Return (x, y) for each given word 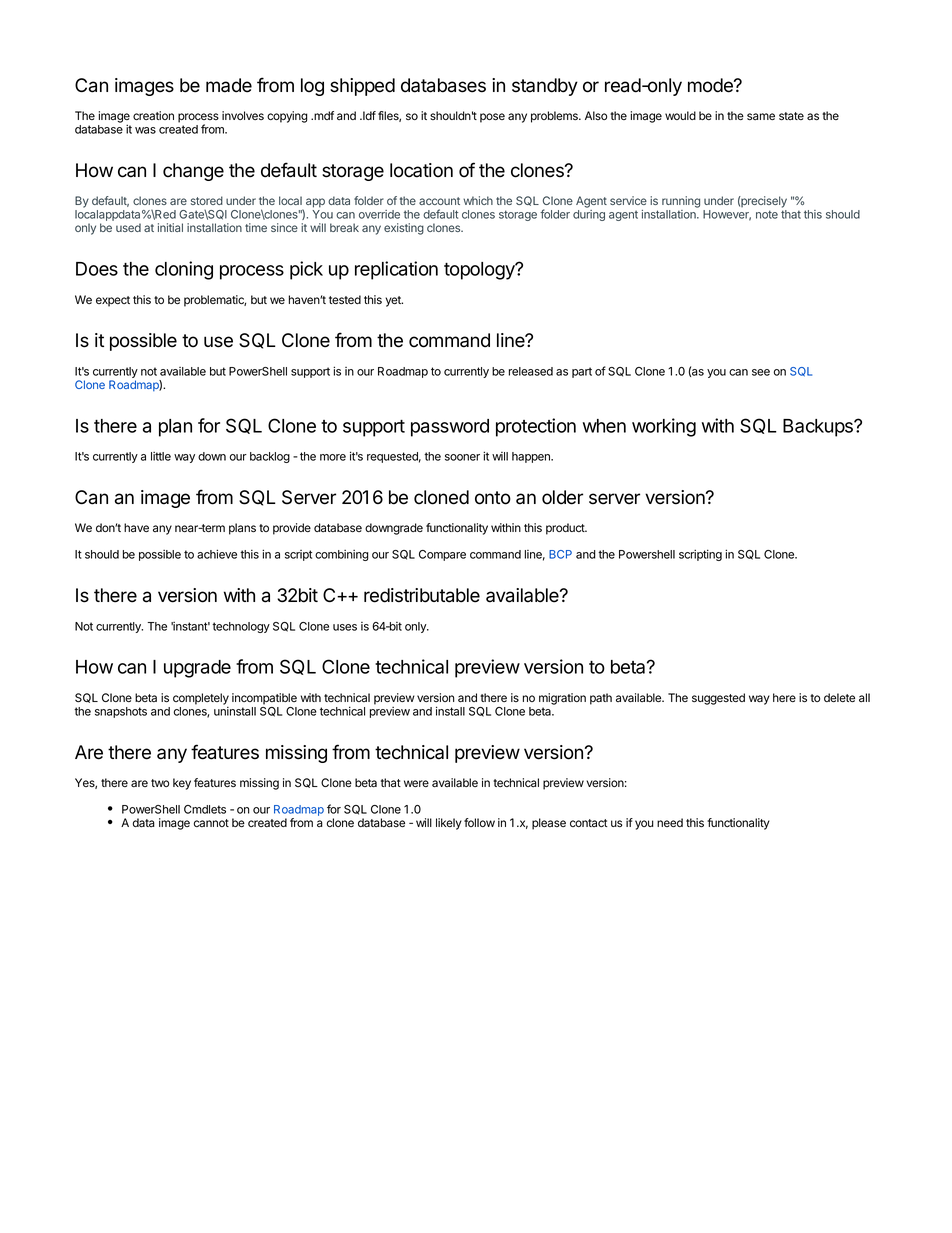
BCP (560, 554)
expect (113, 301)
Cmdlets (205, 809)
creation (153, 115)
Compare (442, 555)
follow (479, 822)
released (531, 371)
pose (492, 118)
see (761, 372)
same (761, 116)
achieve (217, 554)
